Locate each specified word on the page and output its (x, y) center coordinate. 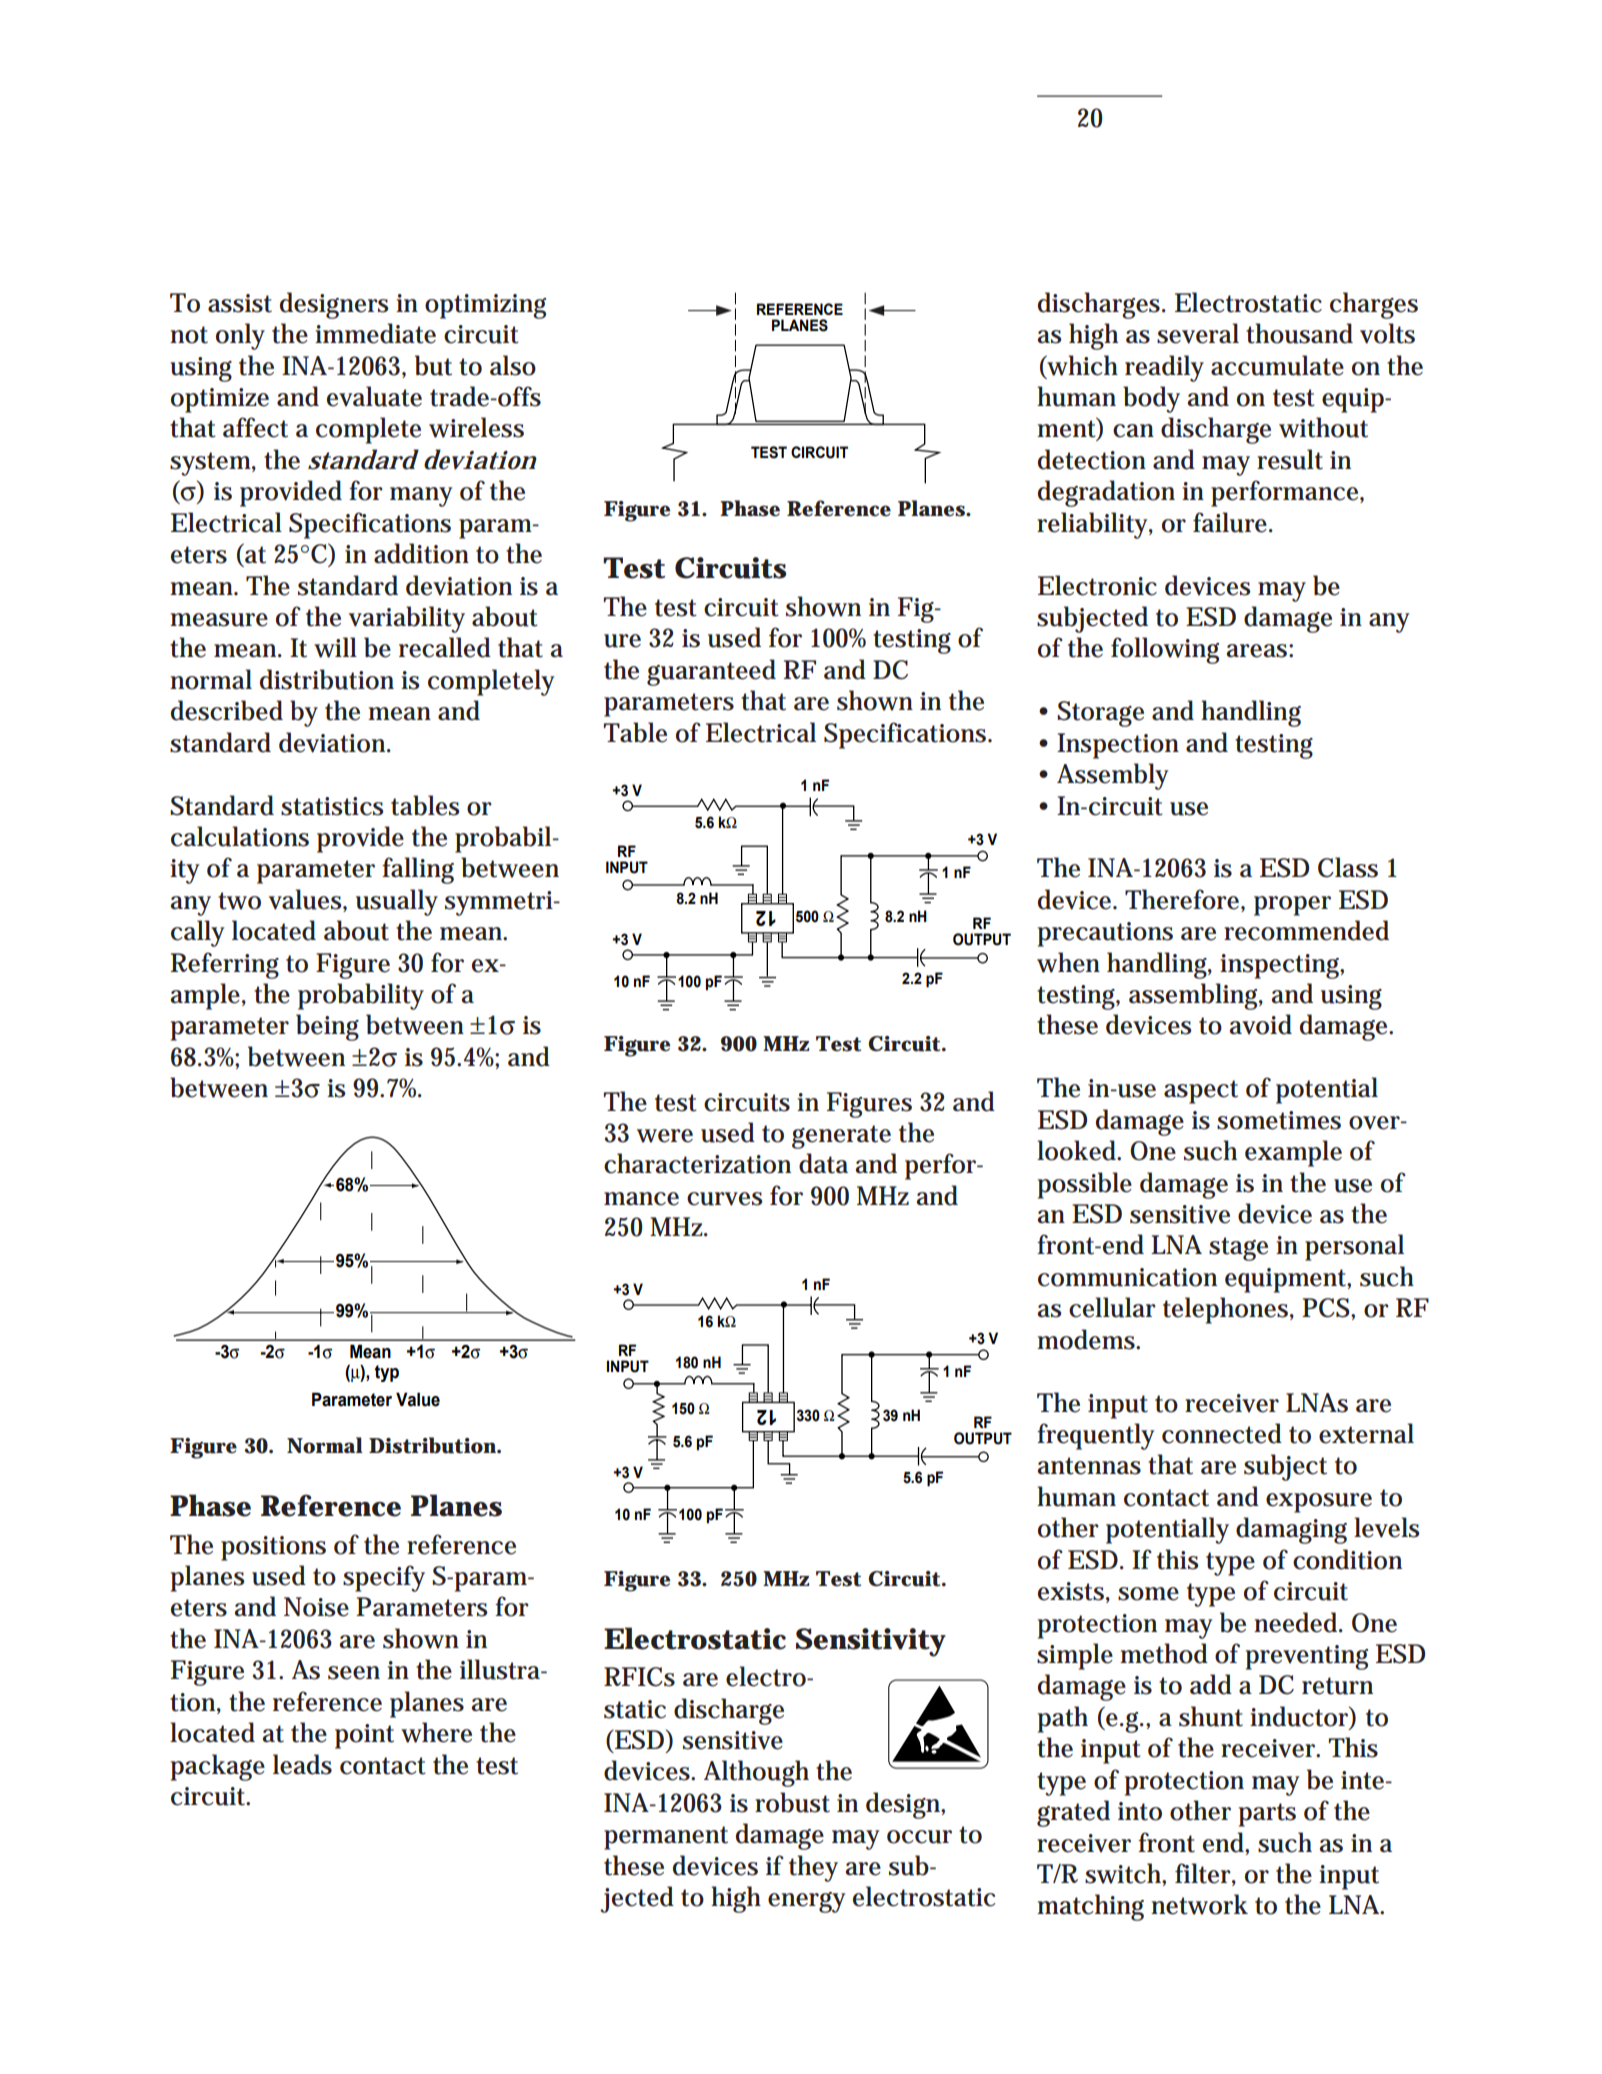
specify (384, 1578)
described (227, 710)
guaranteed (711, 672)
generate (841, 1137)
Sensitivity (871, 1642)
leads (302, 1764)
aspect (1201, 1092)
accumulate (1277, 365)
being (327, 1027)
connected (1222, 1433)
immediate (375, 333)
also (513, 365)
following (1165, 650)
